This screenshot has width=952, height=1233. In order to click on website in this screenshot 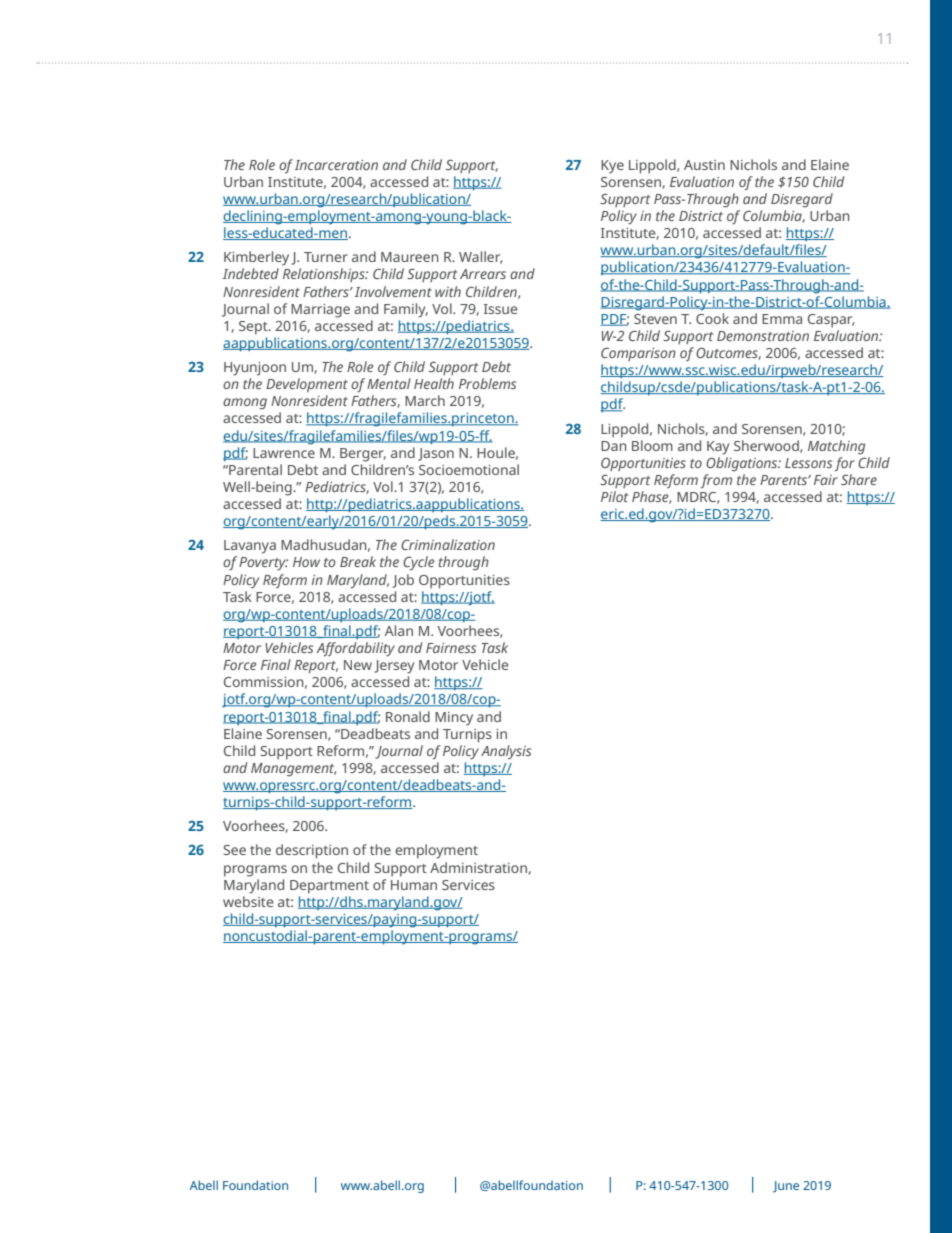, I will do `click(248, 901)`.
